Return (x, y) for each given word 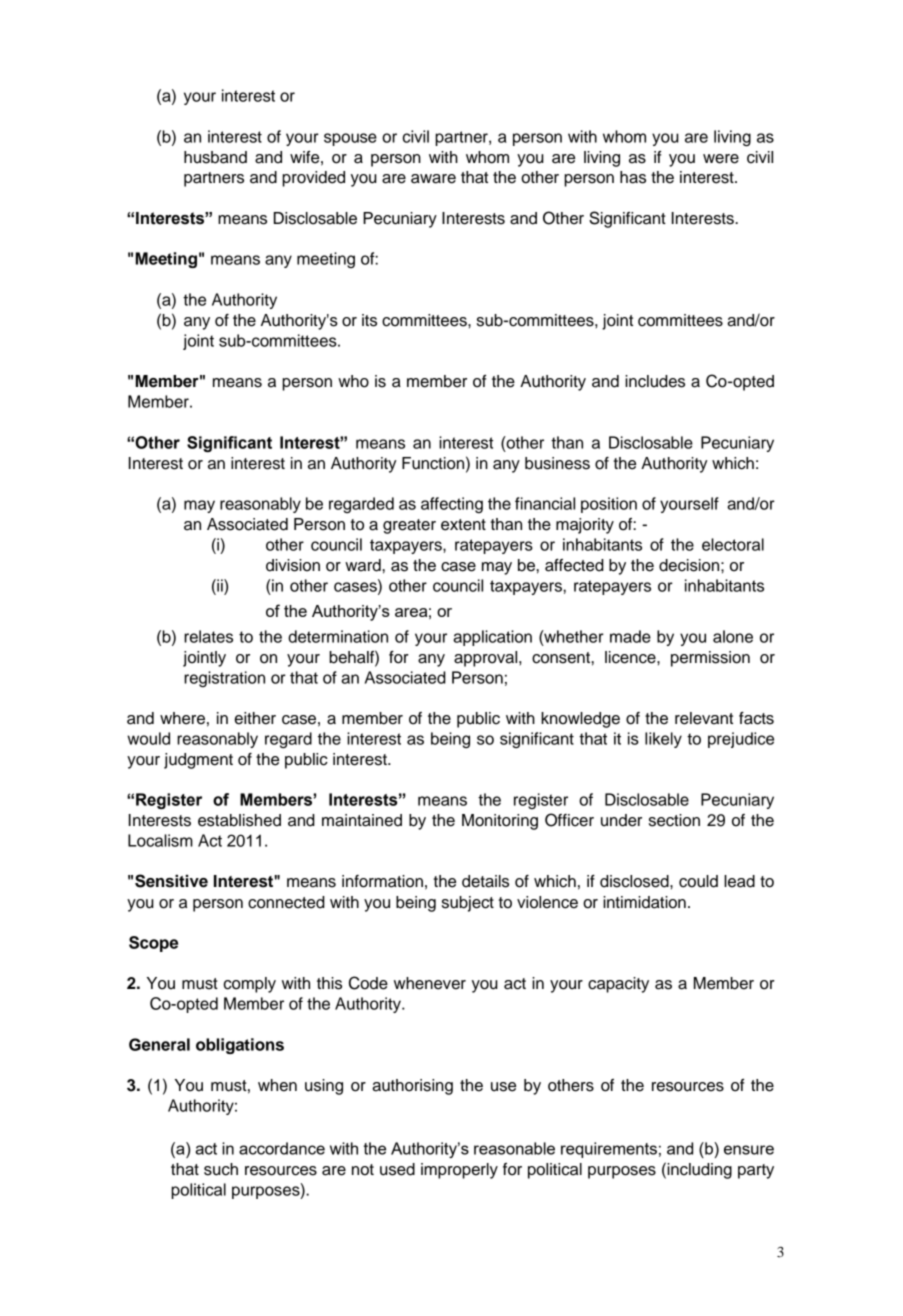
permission (710, 659)
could (698, 881)
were (721, 159)
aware (433, 179)
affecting (452, 505)
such (221, 1169)
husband (215, 157)
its (369, 320)
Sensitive (171, 881)
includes (655, 381)
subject (468, 904)
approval (487, 659)
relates (208, 636)
